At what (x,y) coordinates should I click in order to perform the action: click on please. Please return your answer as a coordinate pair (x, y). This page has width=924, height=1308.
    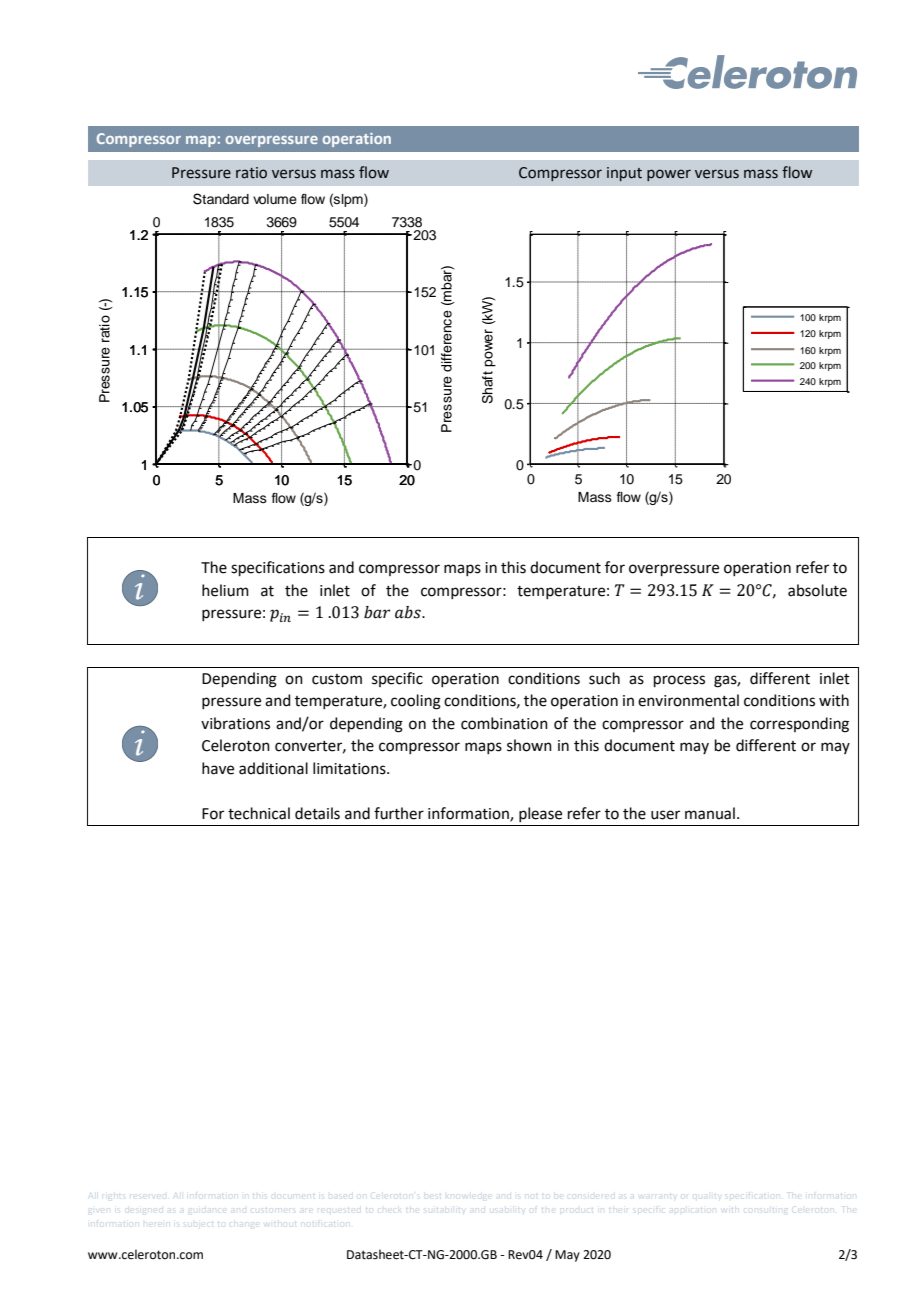
    Looking at the image, I should click on (540, 814).
